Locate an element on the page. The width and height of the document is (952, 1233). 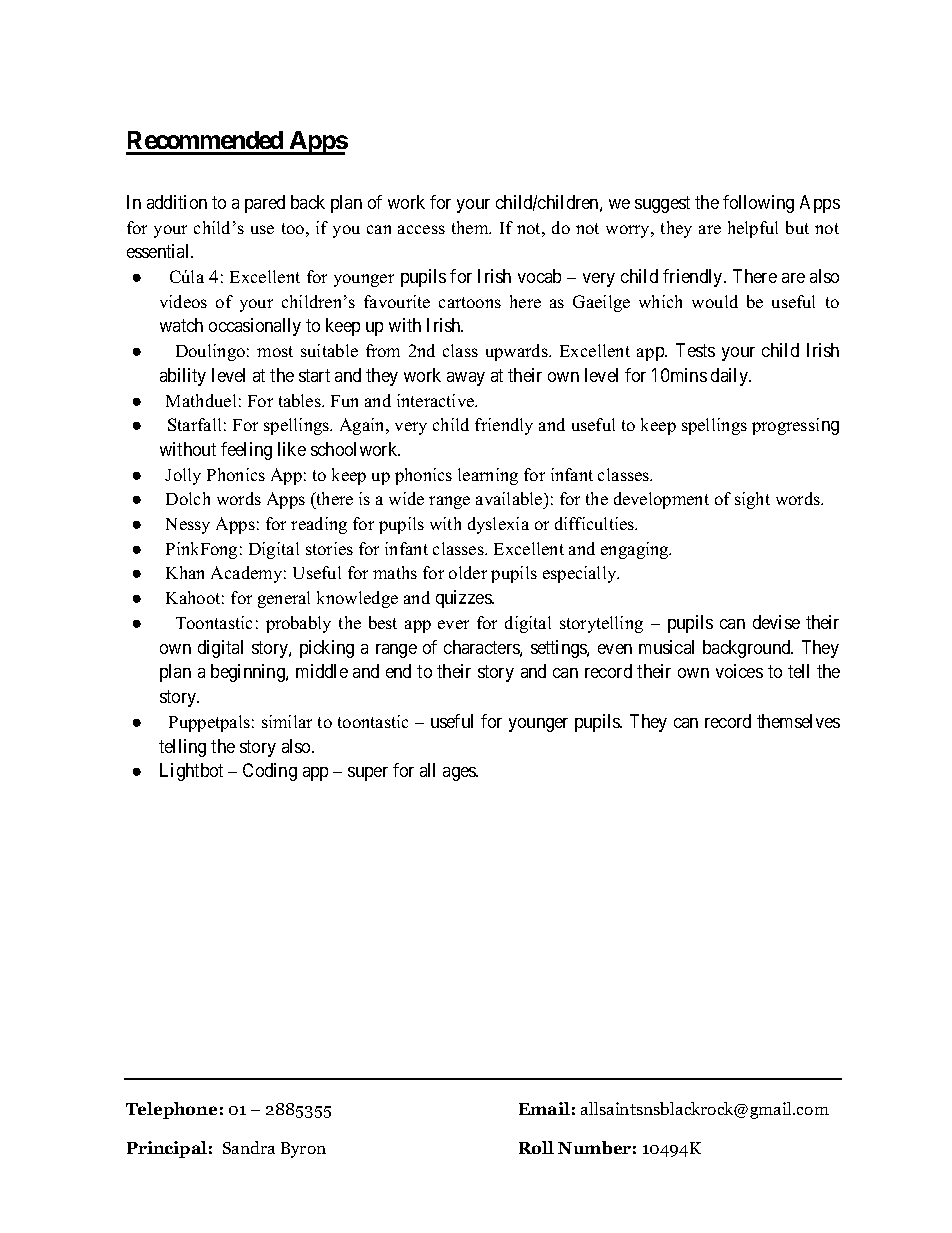
Coding is located at coordinates (270, 772).
